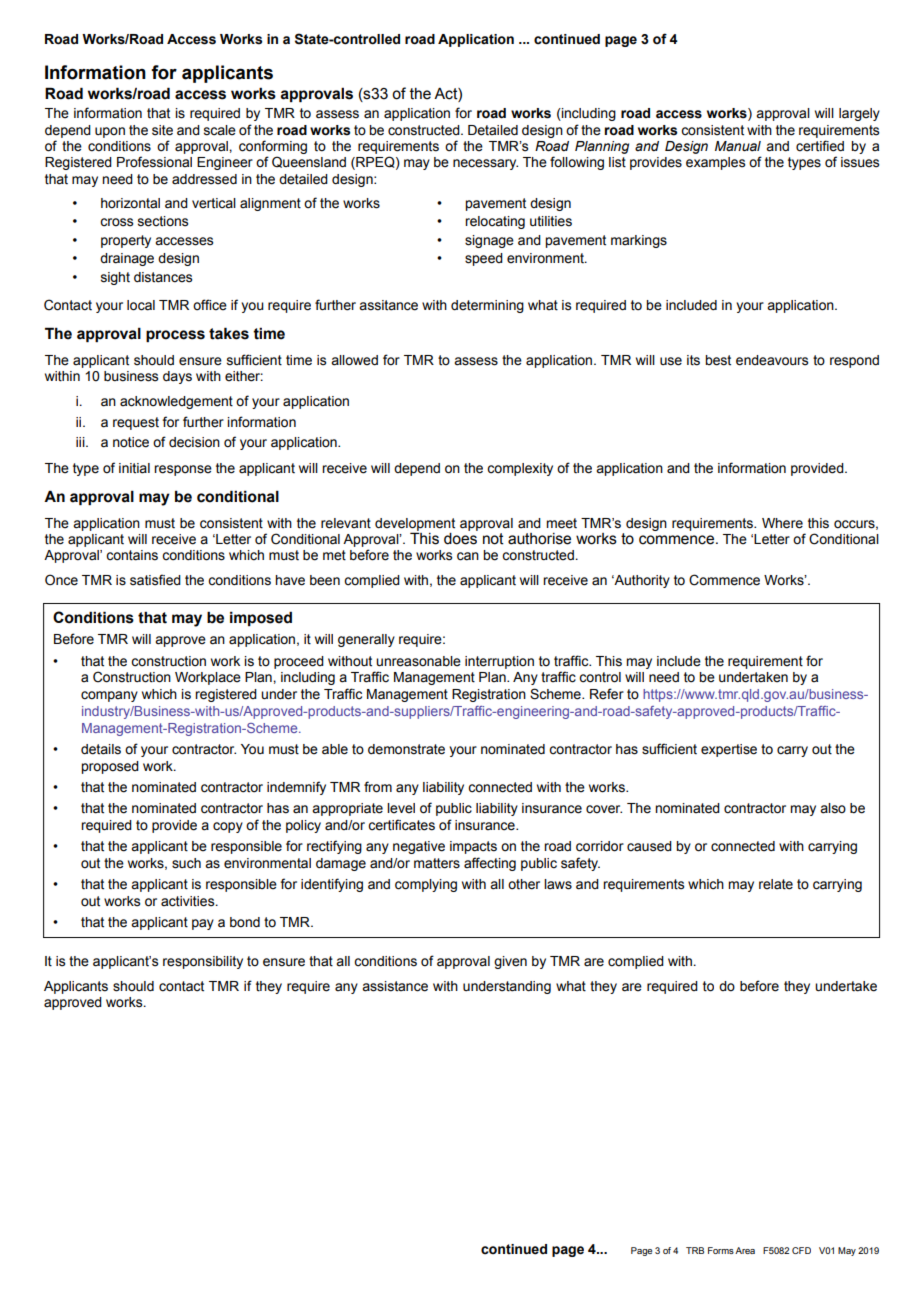 This screenshot has height=1307, width=924. I want to click on relate, so click(776, 884).
